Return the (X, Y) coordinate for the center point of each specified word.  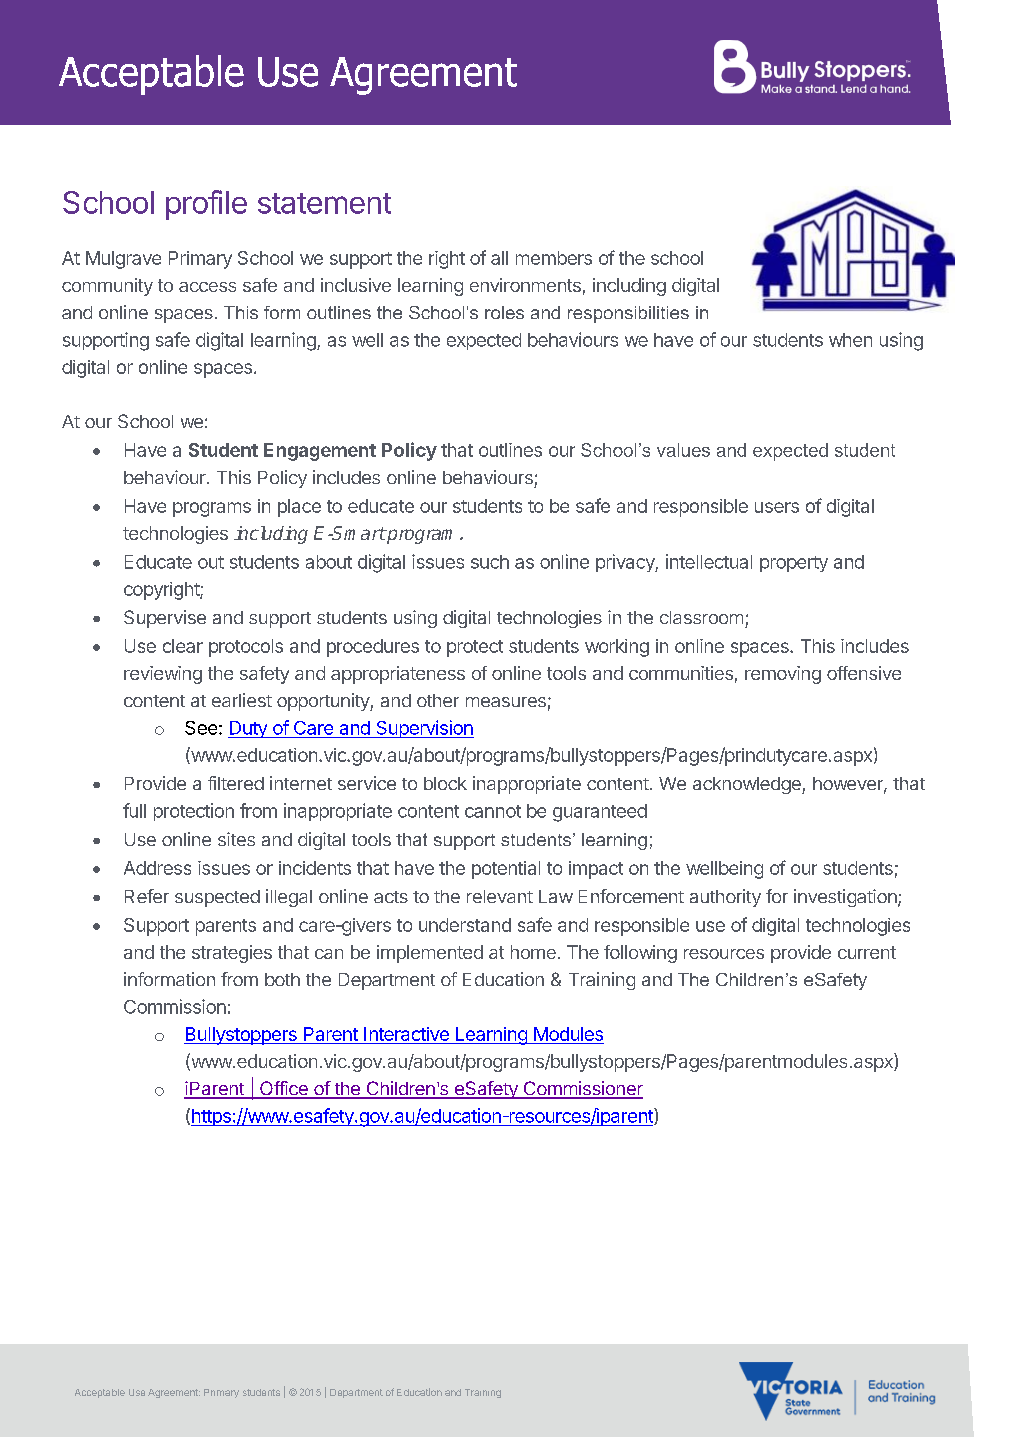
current (867, 952)
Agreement (174, 1393)
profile (206, 205)
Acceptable (100, 1393)
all (499, 258)
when (850, 340)
